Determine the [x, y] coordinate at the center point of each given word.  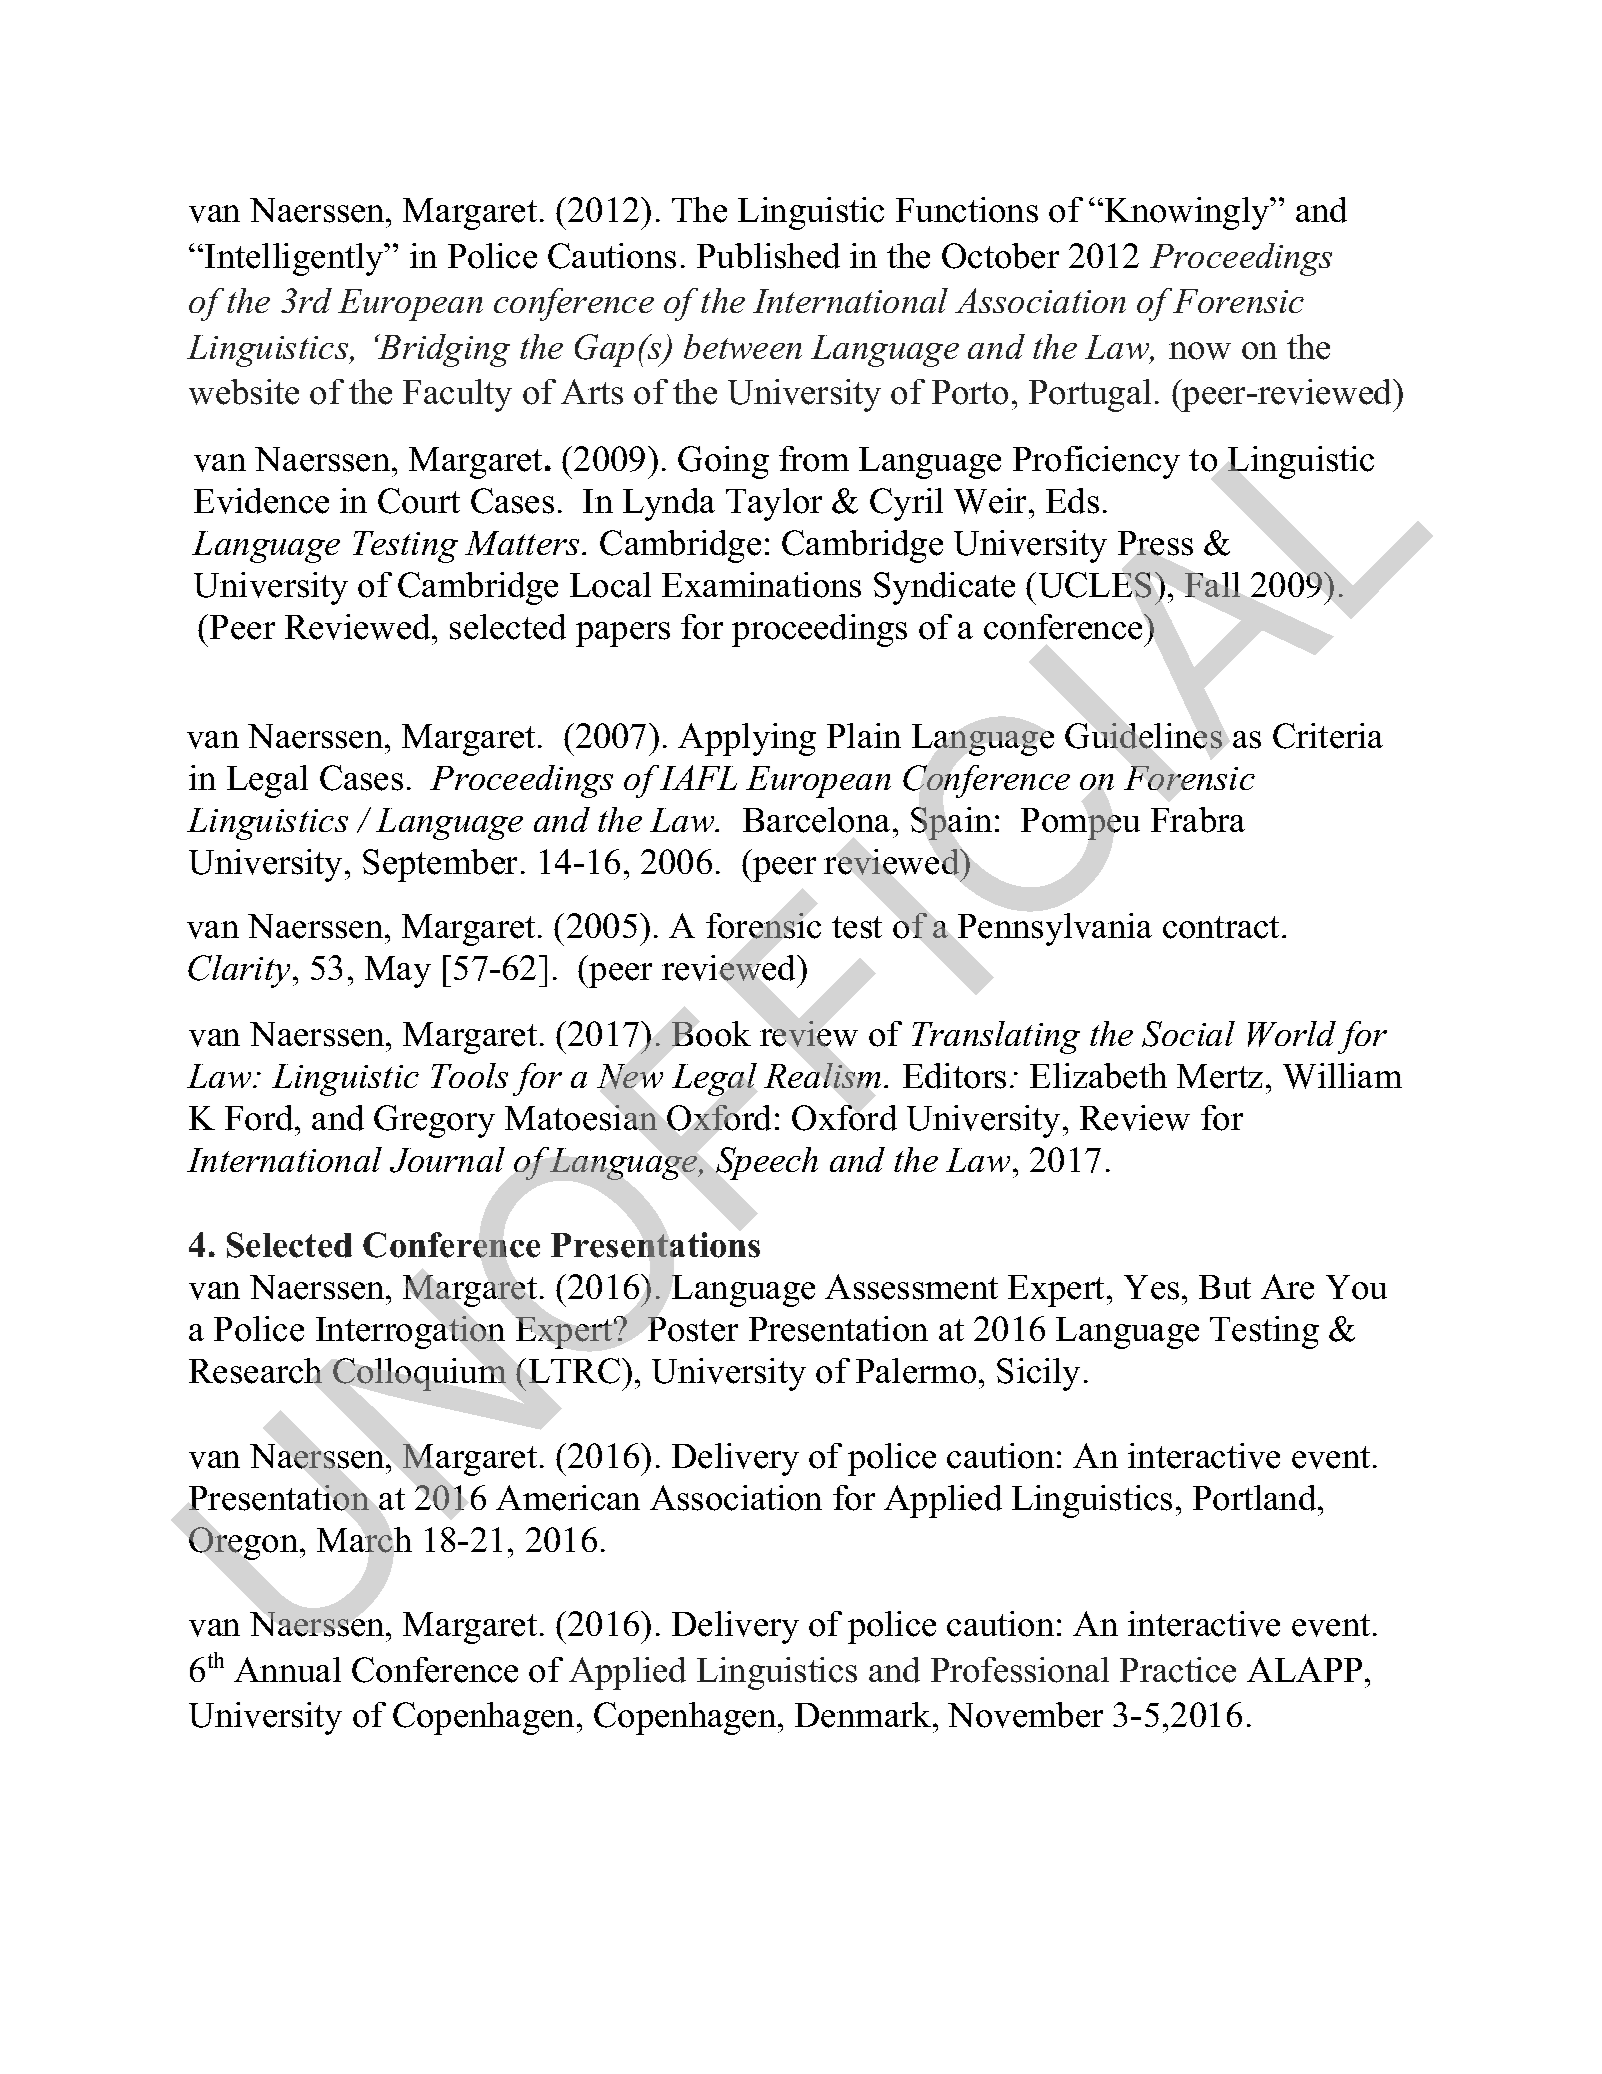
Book [711, 1034]
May [398, 972]
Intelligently [295, 259]
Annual [287, 1669]
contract [1223, 927]
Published [768, 256]
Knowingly [1188, 213]
